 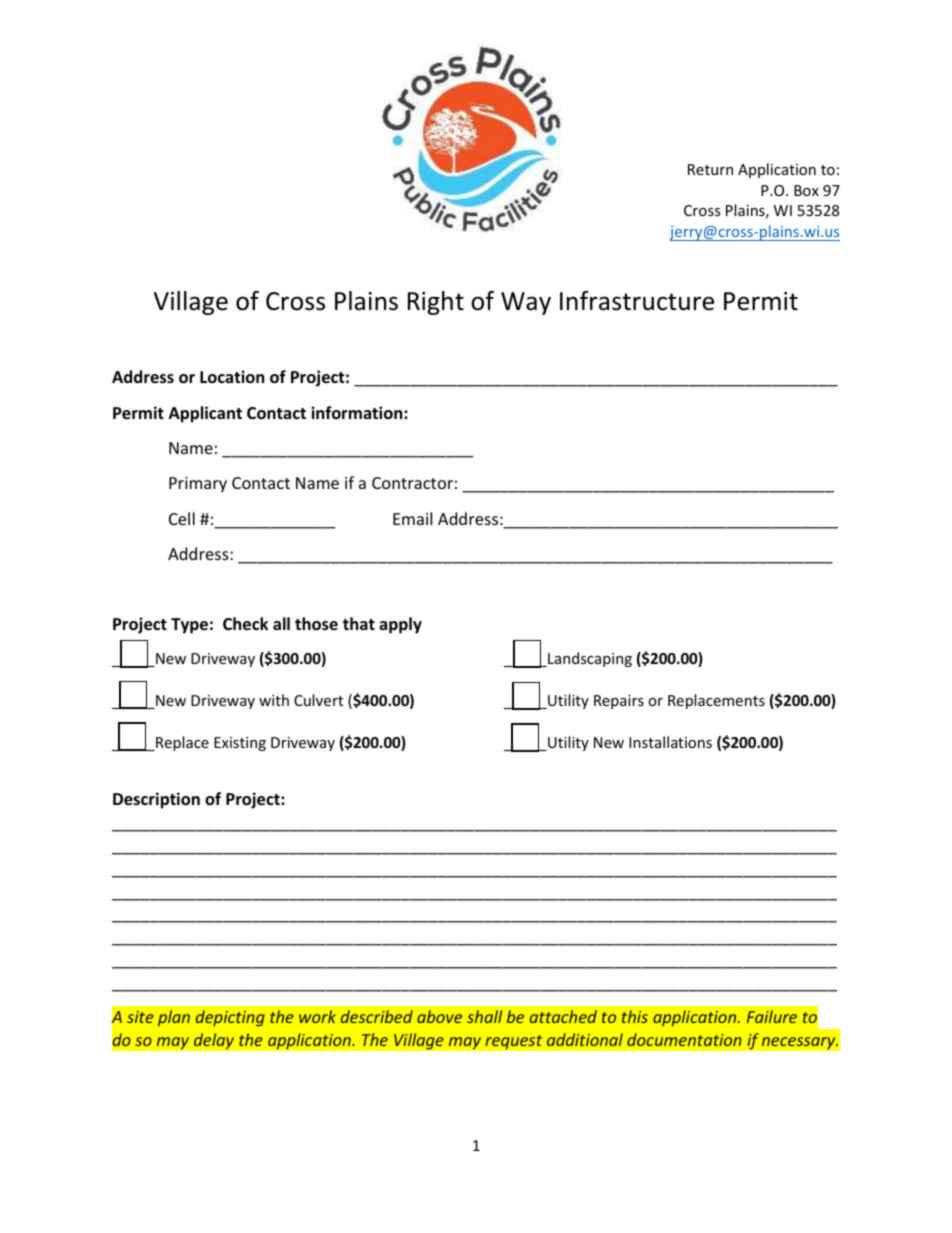 What do you see at coordinates (156, 800) in the screenshot?
I see `Description` at bounding box center [156, 800].
